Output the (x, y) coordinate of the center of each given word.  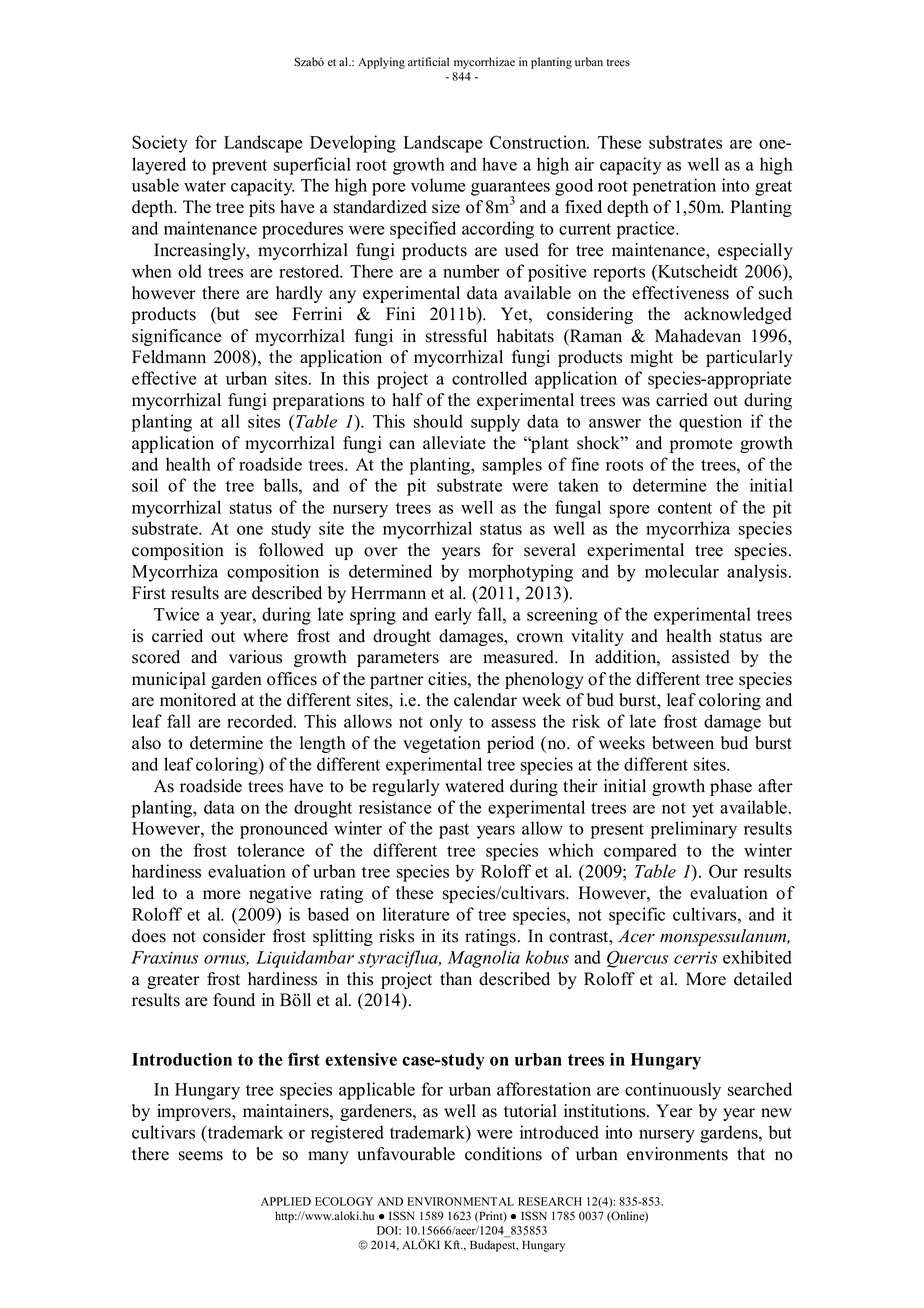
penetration (674, 187)
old (190, 271)
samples (512, 466)
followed (291, 550)
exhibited (757, 957)
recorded (261, 721)
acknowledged (738, 315)
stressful (456, 336)
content (685, 508)
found (234, 1000)
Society (160, 144)
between (683, 743)
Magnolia (484, 959)
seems (201, 1156)
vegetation (442, 744)
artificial (428, 61)
